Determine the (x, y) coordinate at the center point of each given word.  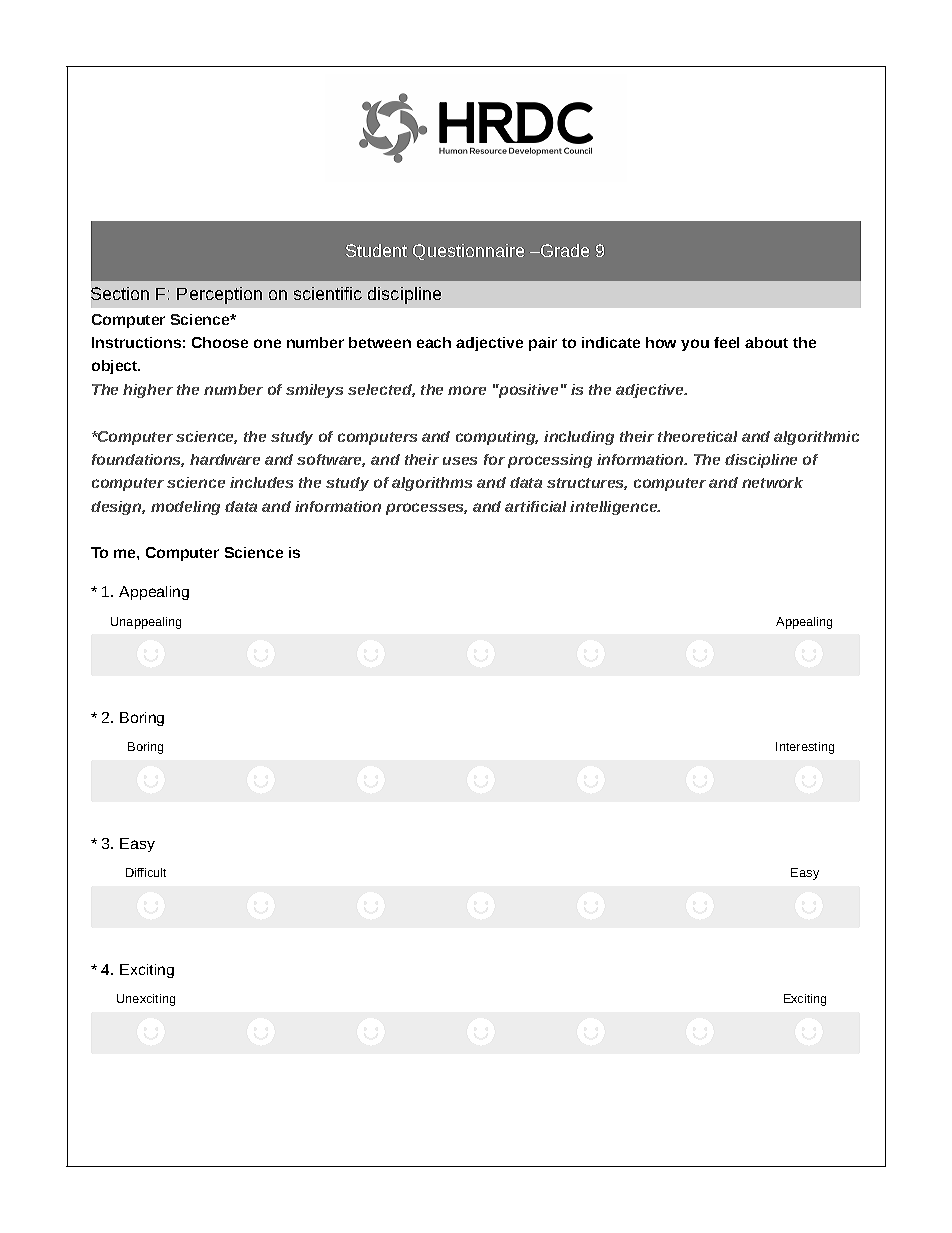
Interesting (805, 748)
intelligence (615, 508)
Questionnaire (468, 252)
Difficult (146, 872)
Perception (219, 295)
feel (726, 342)
